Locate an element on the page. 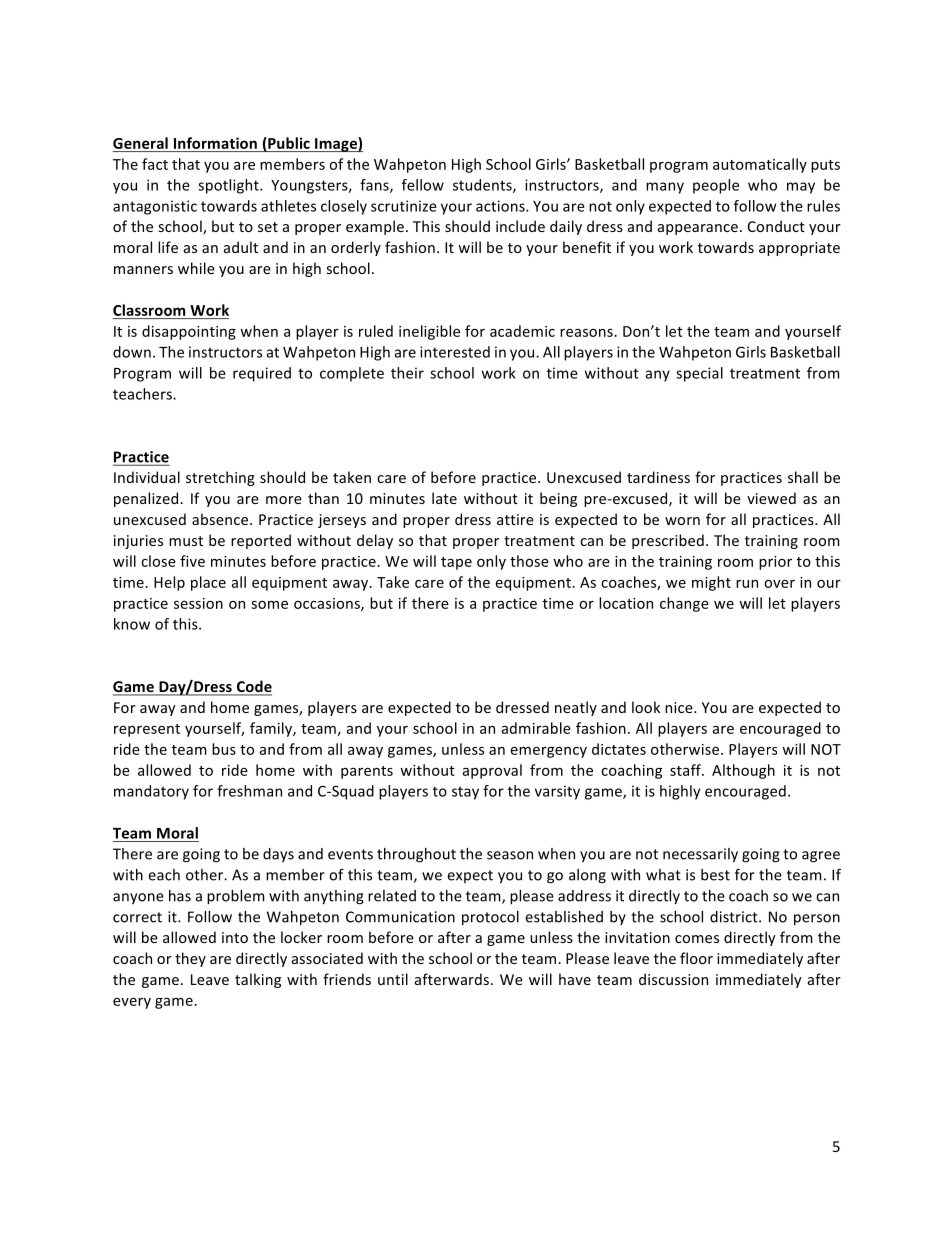 The height and width of the image is (1233, 952). automatically is located at coordinates (760, 165).
